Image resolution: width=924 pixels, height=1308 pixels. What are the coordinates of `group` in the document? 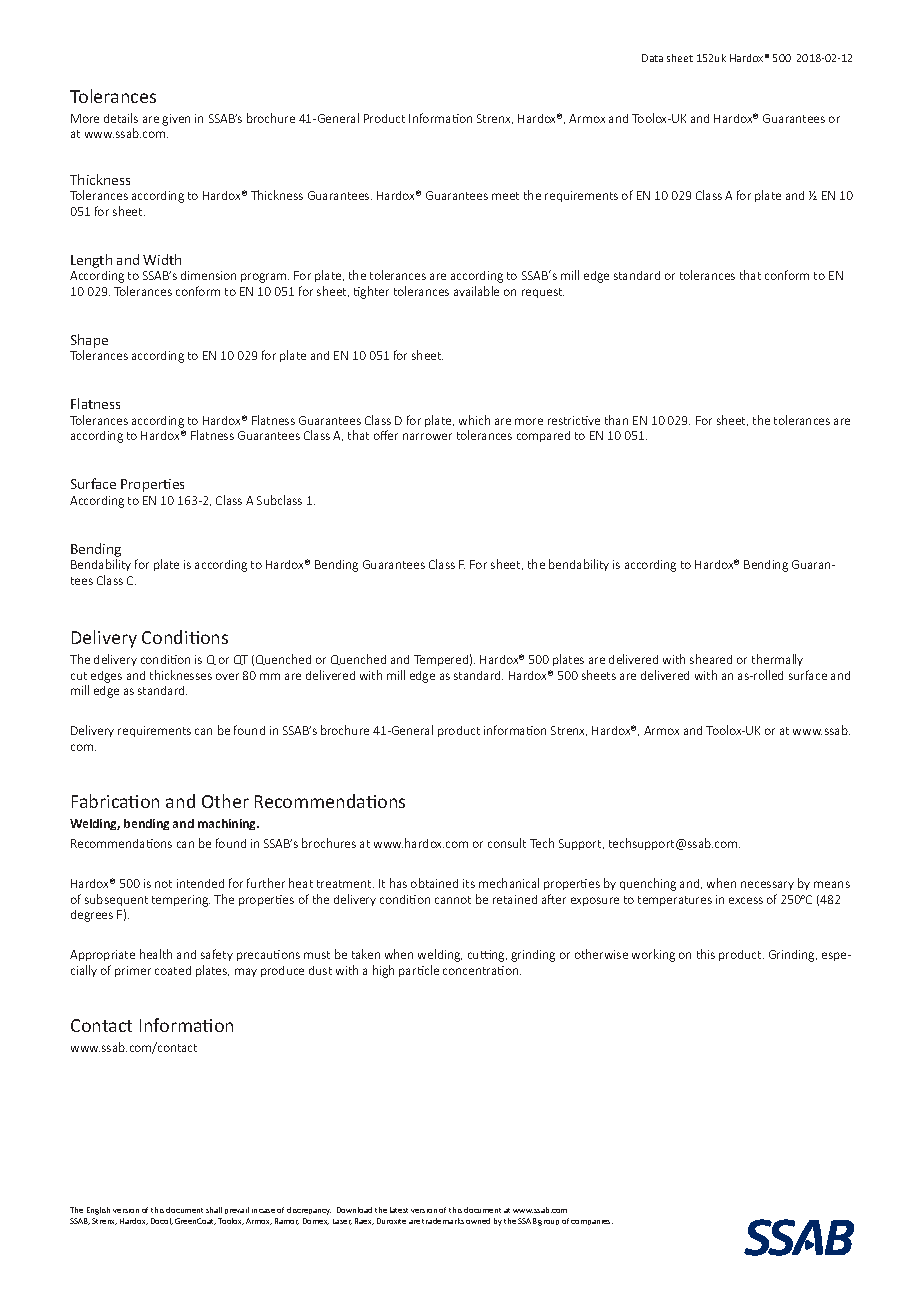 It's located at (548, 1223).
